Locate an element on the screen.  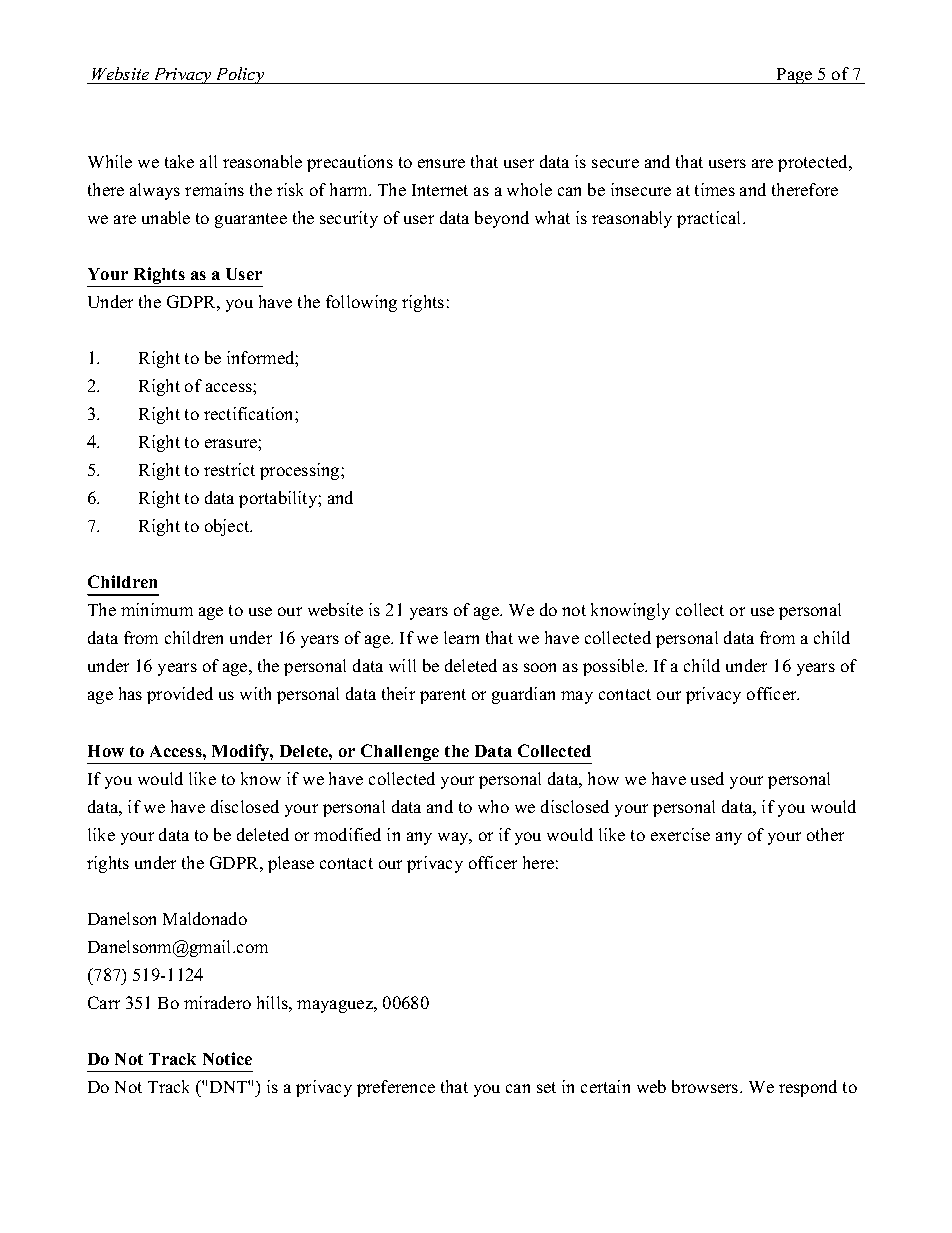
preference is located at coordinates (396, 1088).
